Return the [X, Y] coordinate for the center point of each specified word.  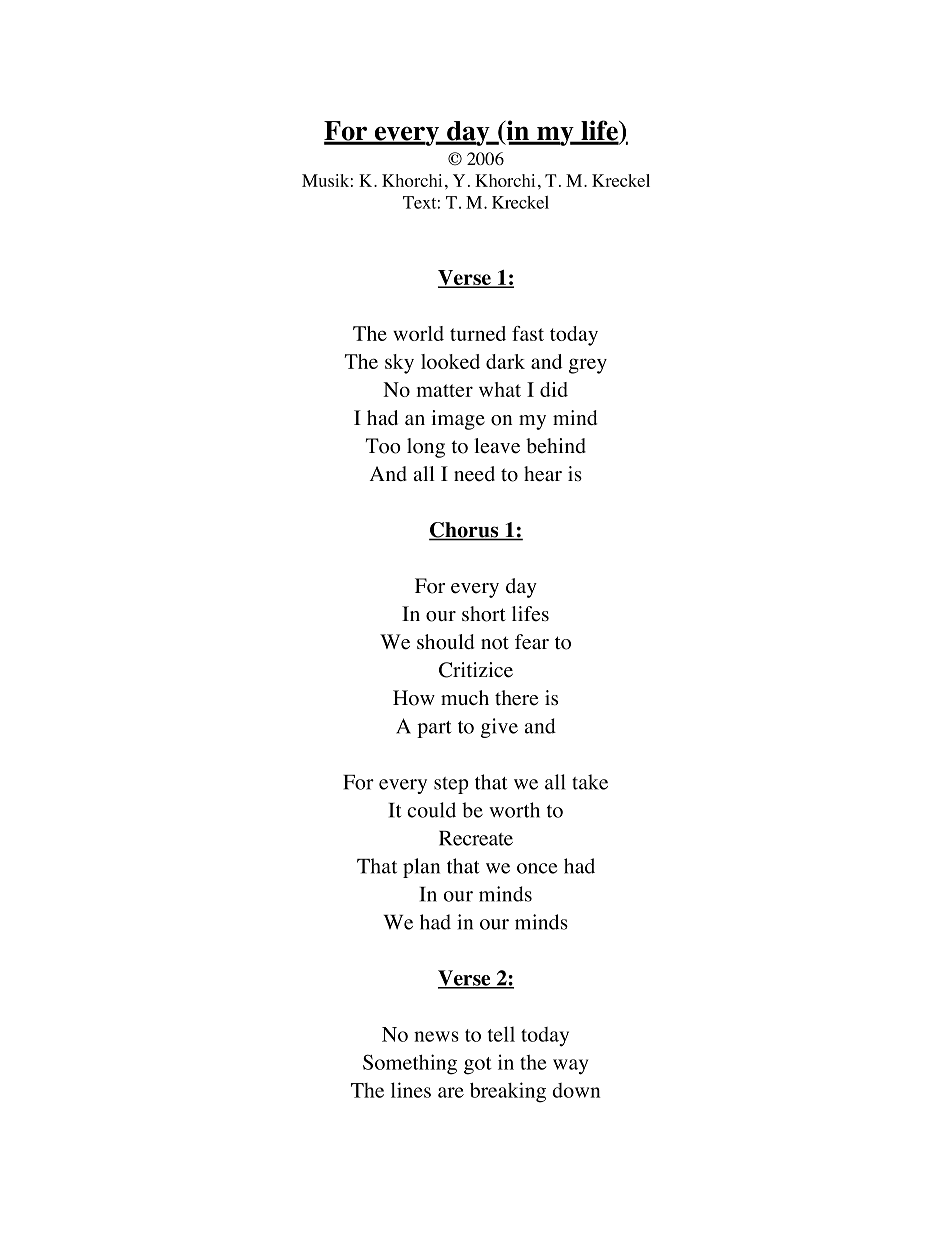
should [446, 642]
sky [399, 364]
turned [478, 333]
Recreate [476, 838]
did [554, 389]
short [484, 614]
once [537, 868]
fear [532, 642]
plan [421, 868]
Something [410, 1064]
